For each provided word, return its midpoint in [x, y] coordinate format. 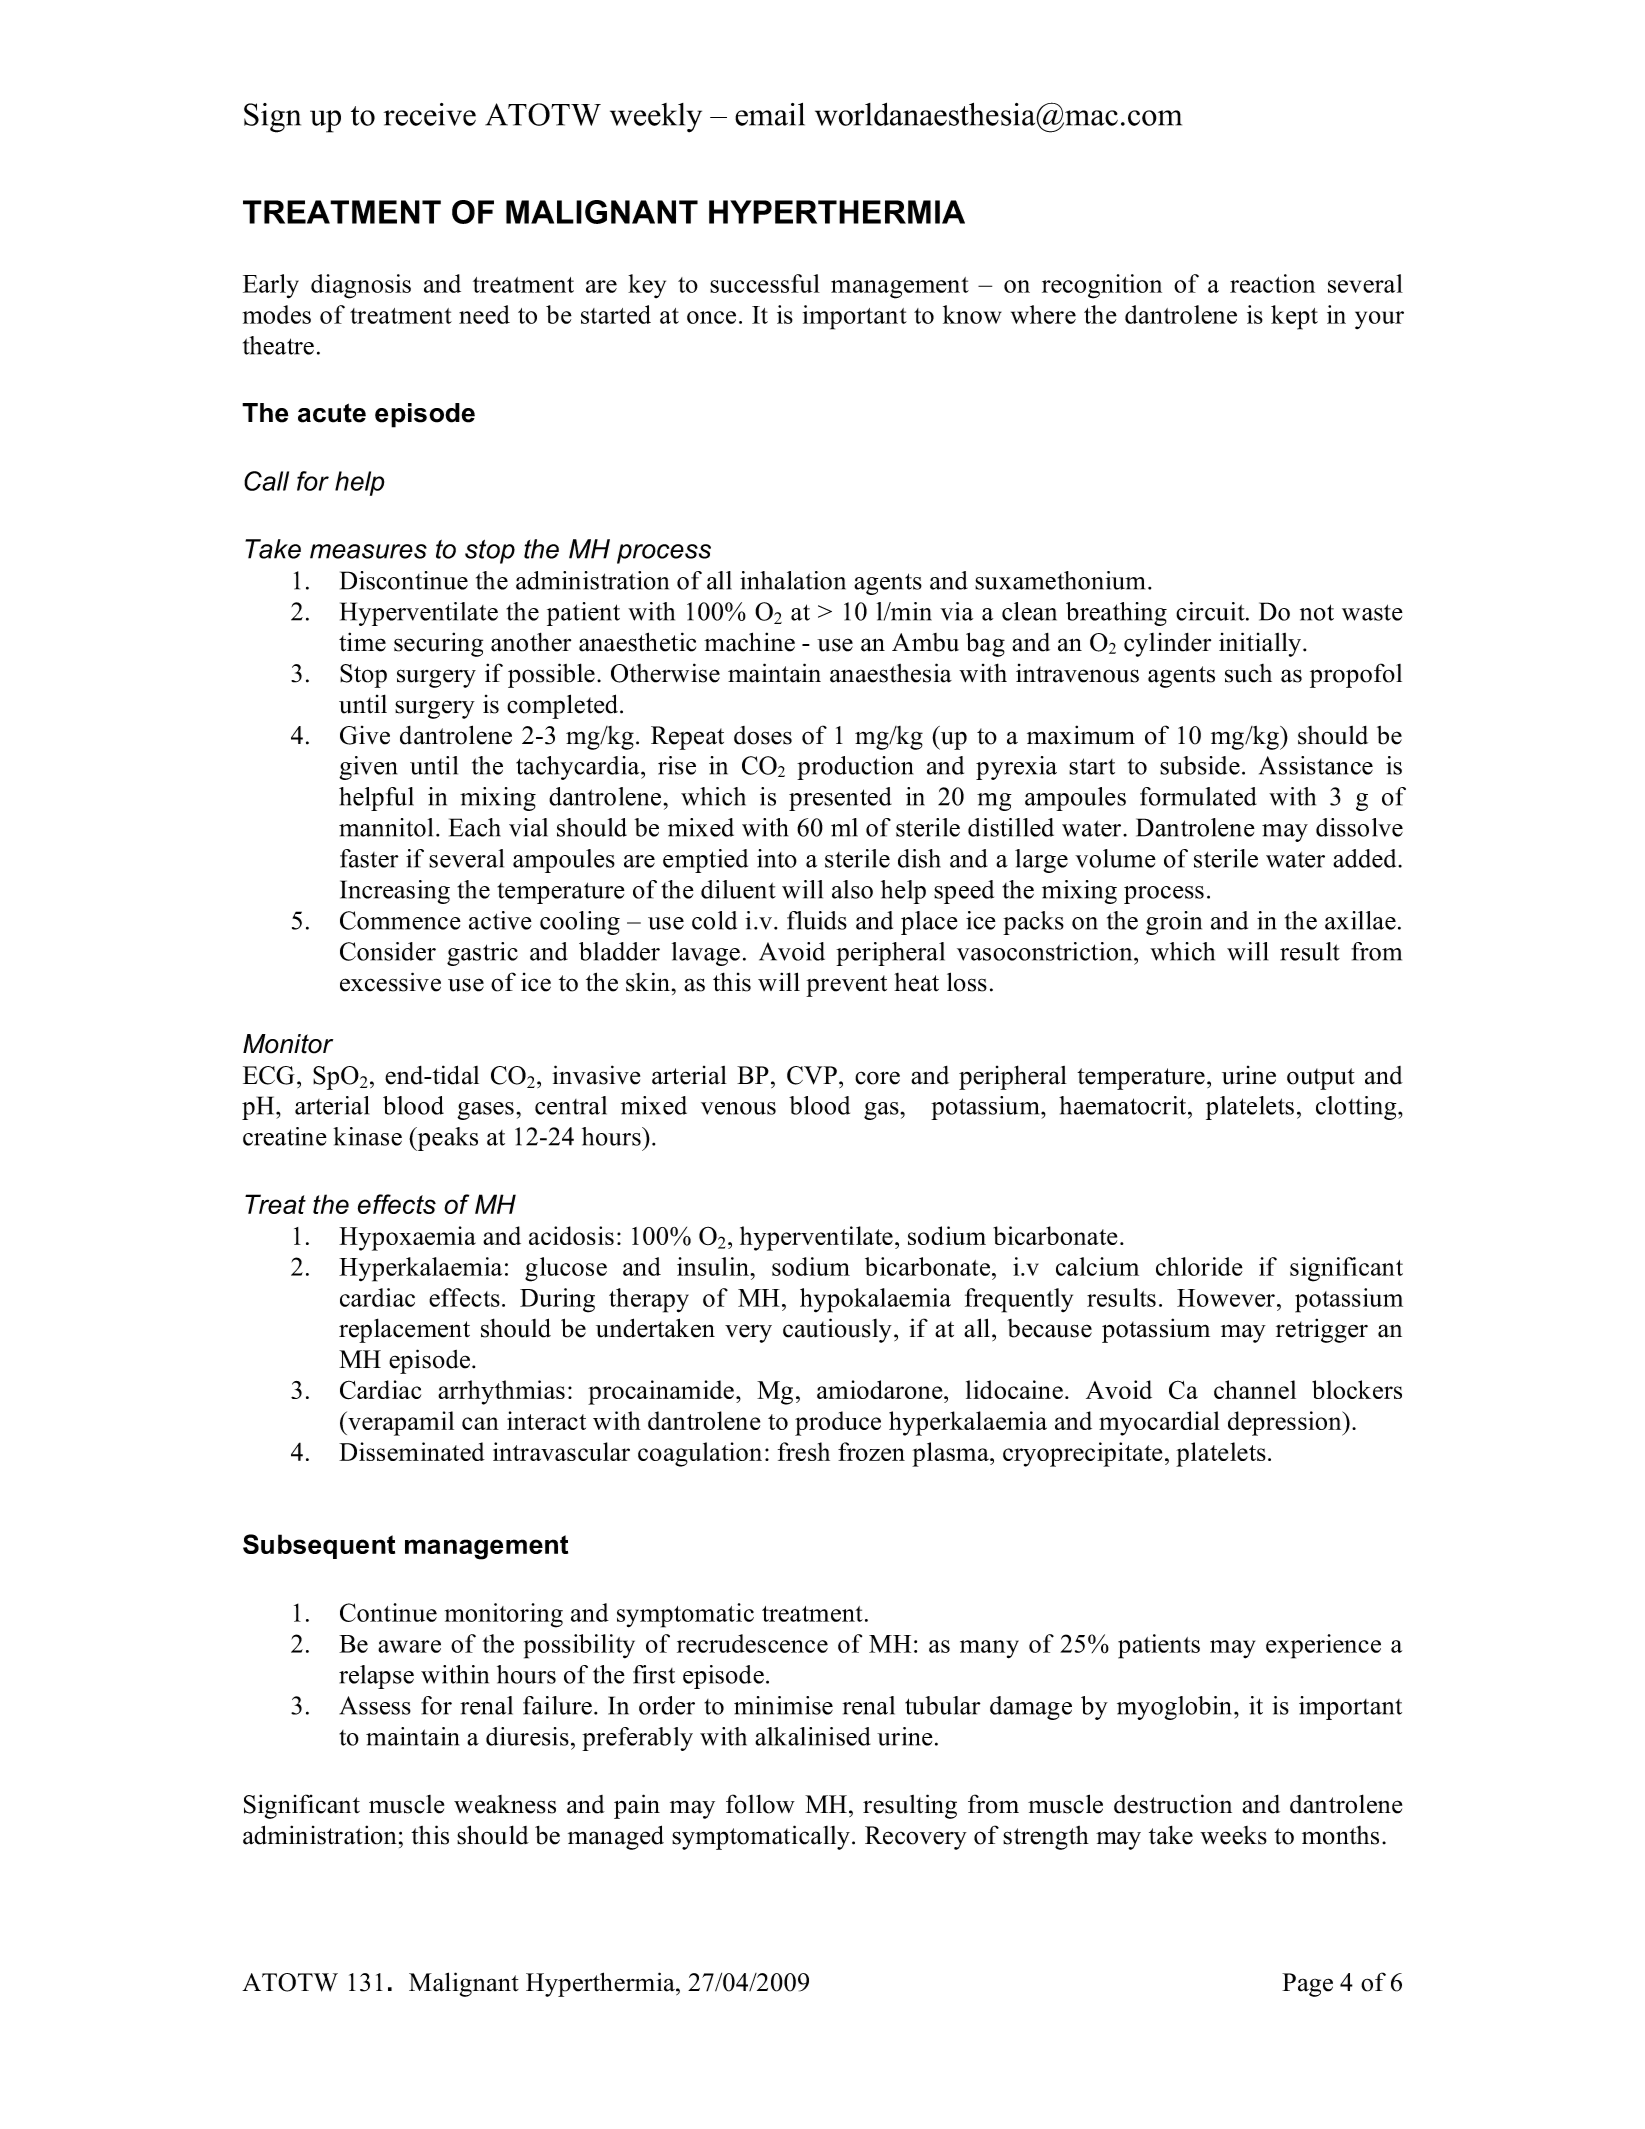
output [1321, 1079]
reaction [1272, 283]
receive [430, 114]
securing [438, 644]
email [770, 114]
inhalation [793, 580]
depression [1286, 1423]
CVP [812, 1075]
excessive [390, 982]
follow [760, 1804]
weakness [505, 1804]
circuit [1211, 611]
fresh [804, 1451]
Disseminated [412, 1451]
